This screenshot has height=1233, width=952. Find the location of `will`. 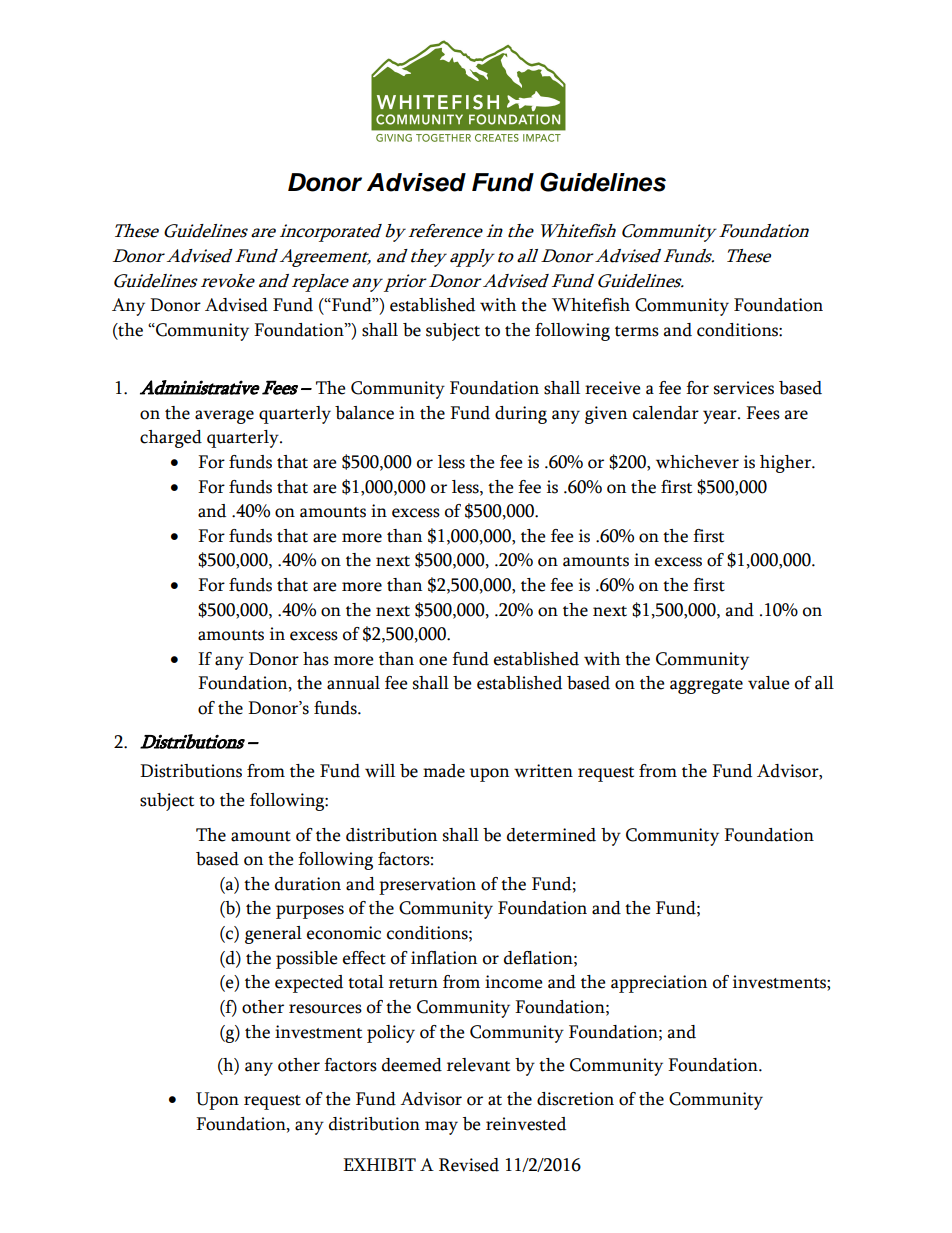

will is located at coordinates (380, 770).
